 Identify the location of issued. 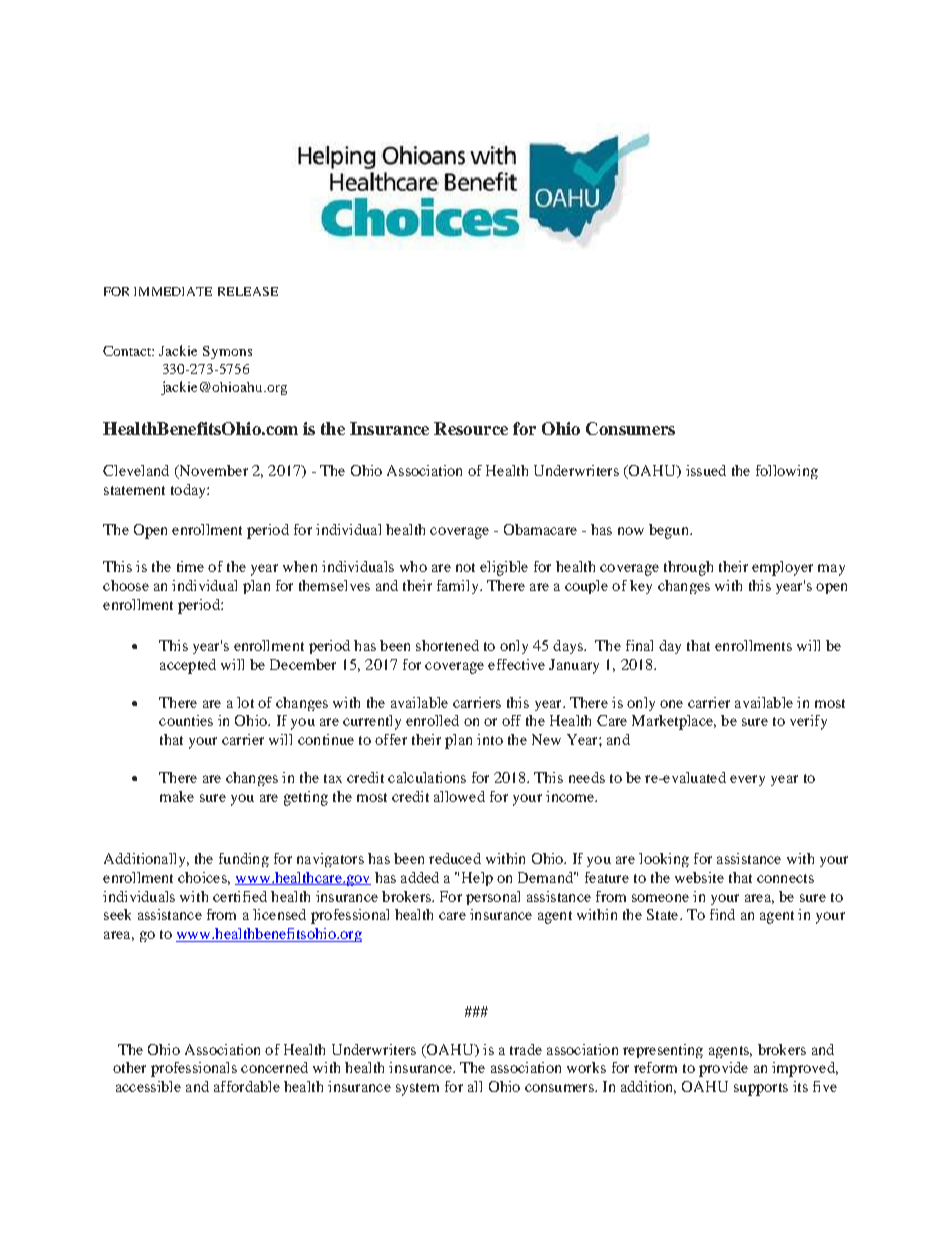
(706, 470).
